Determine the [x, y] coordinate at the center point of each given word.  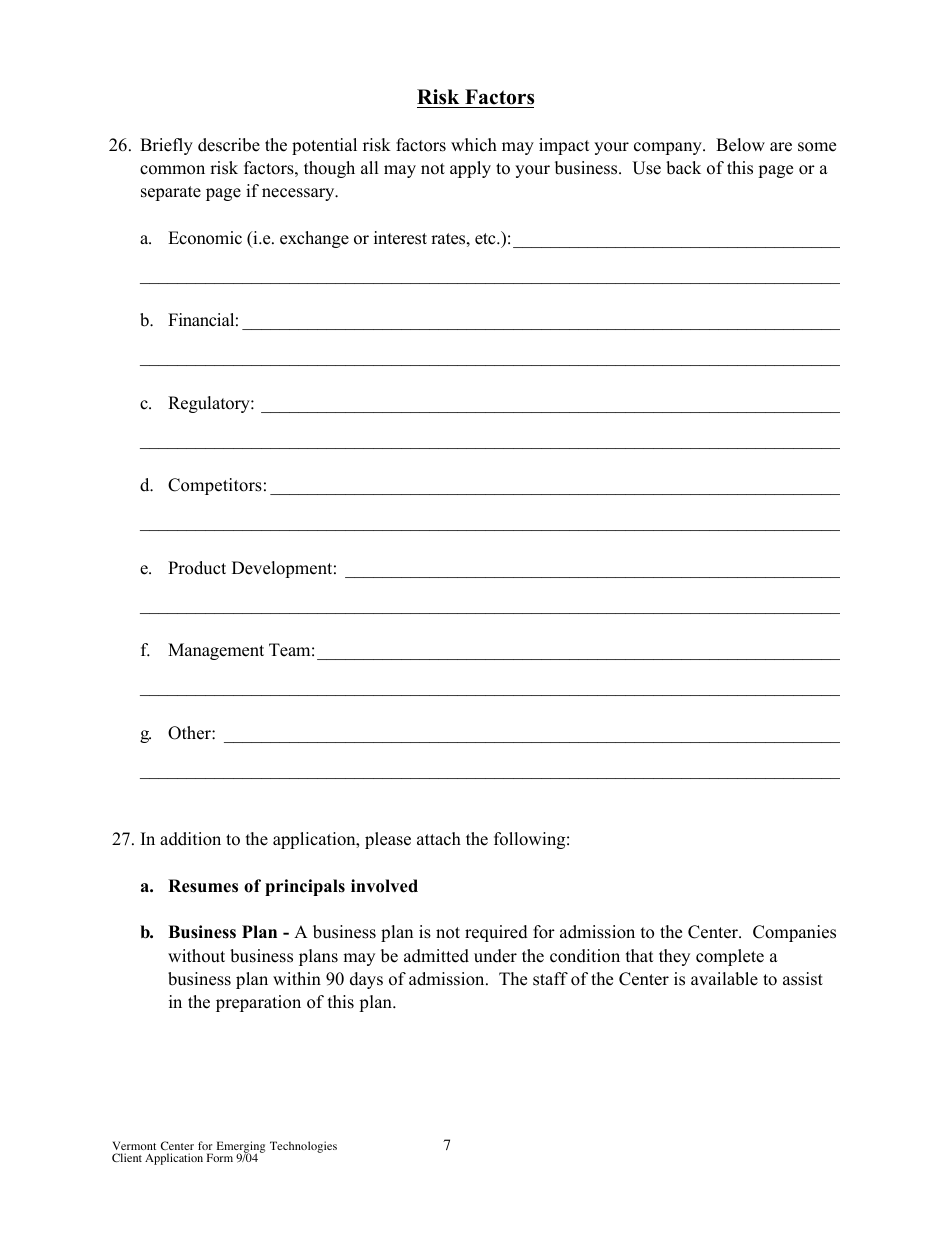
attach [439, 839]
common [172, 170]
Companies [794, 933]
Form [220, 1157]
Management [216, 651]
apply [470, 169]
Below [740, 145]
